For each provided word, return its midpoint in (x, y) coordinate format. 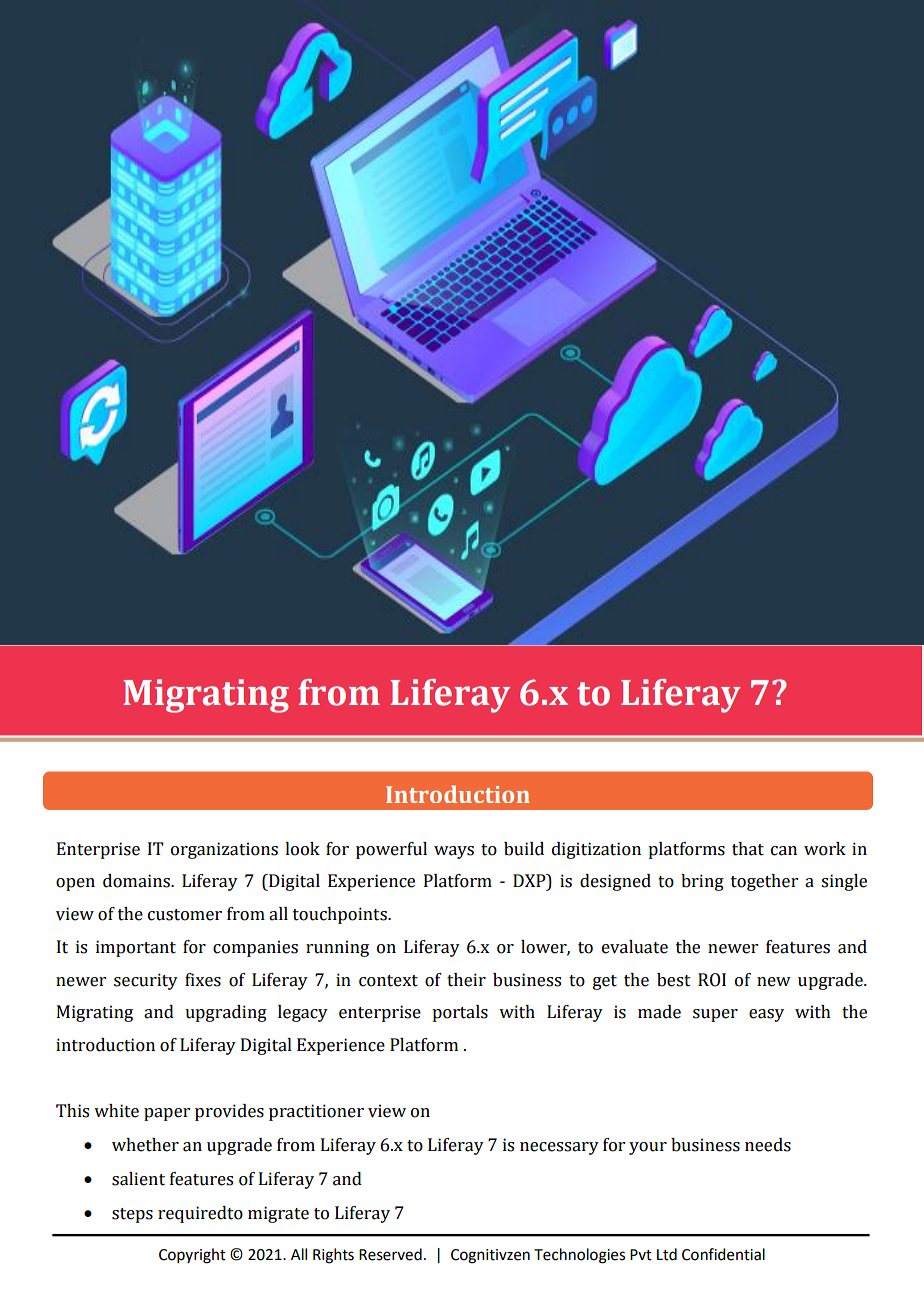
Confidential (723, 1254)
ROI (712, 980)
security (146, 981)
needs (768, 1145)
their (466, 980)
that (748, 849)
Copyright (192, 1256)
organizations (224, 850)
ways (454, 852)
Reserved (390, 1254)
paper (167, 1114)
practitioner (316, 1112)
